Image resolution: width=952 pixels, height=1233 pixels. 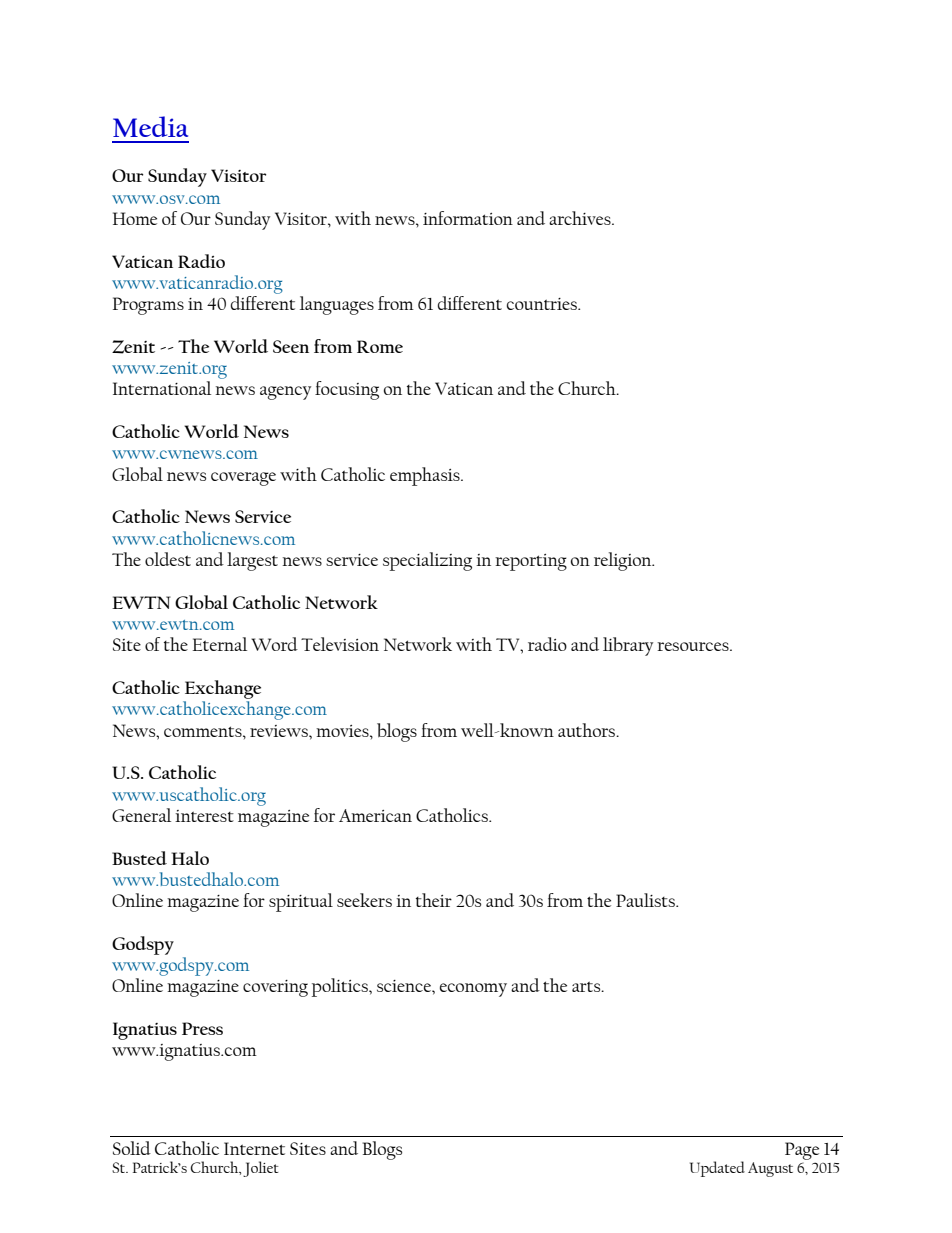 What do you see at coordinates (219, 644) in the screenshot?
I see `Eternal` at bounding box center [219, 644].
